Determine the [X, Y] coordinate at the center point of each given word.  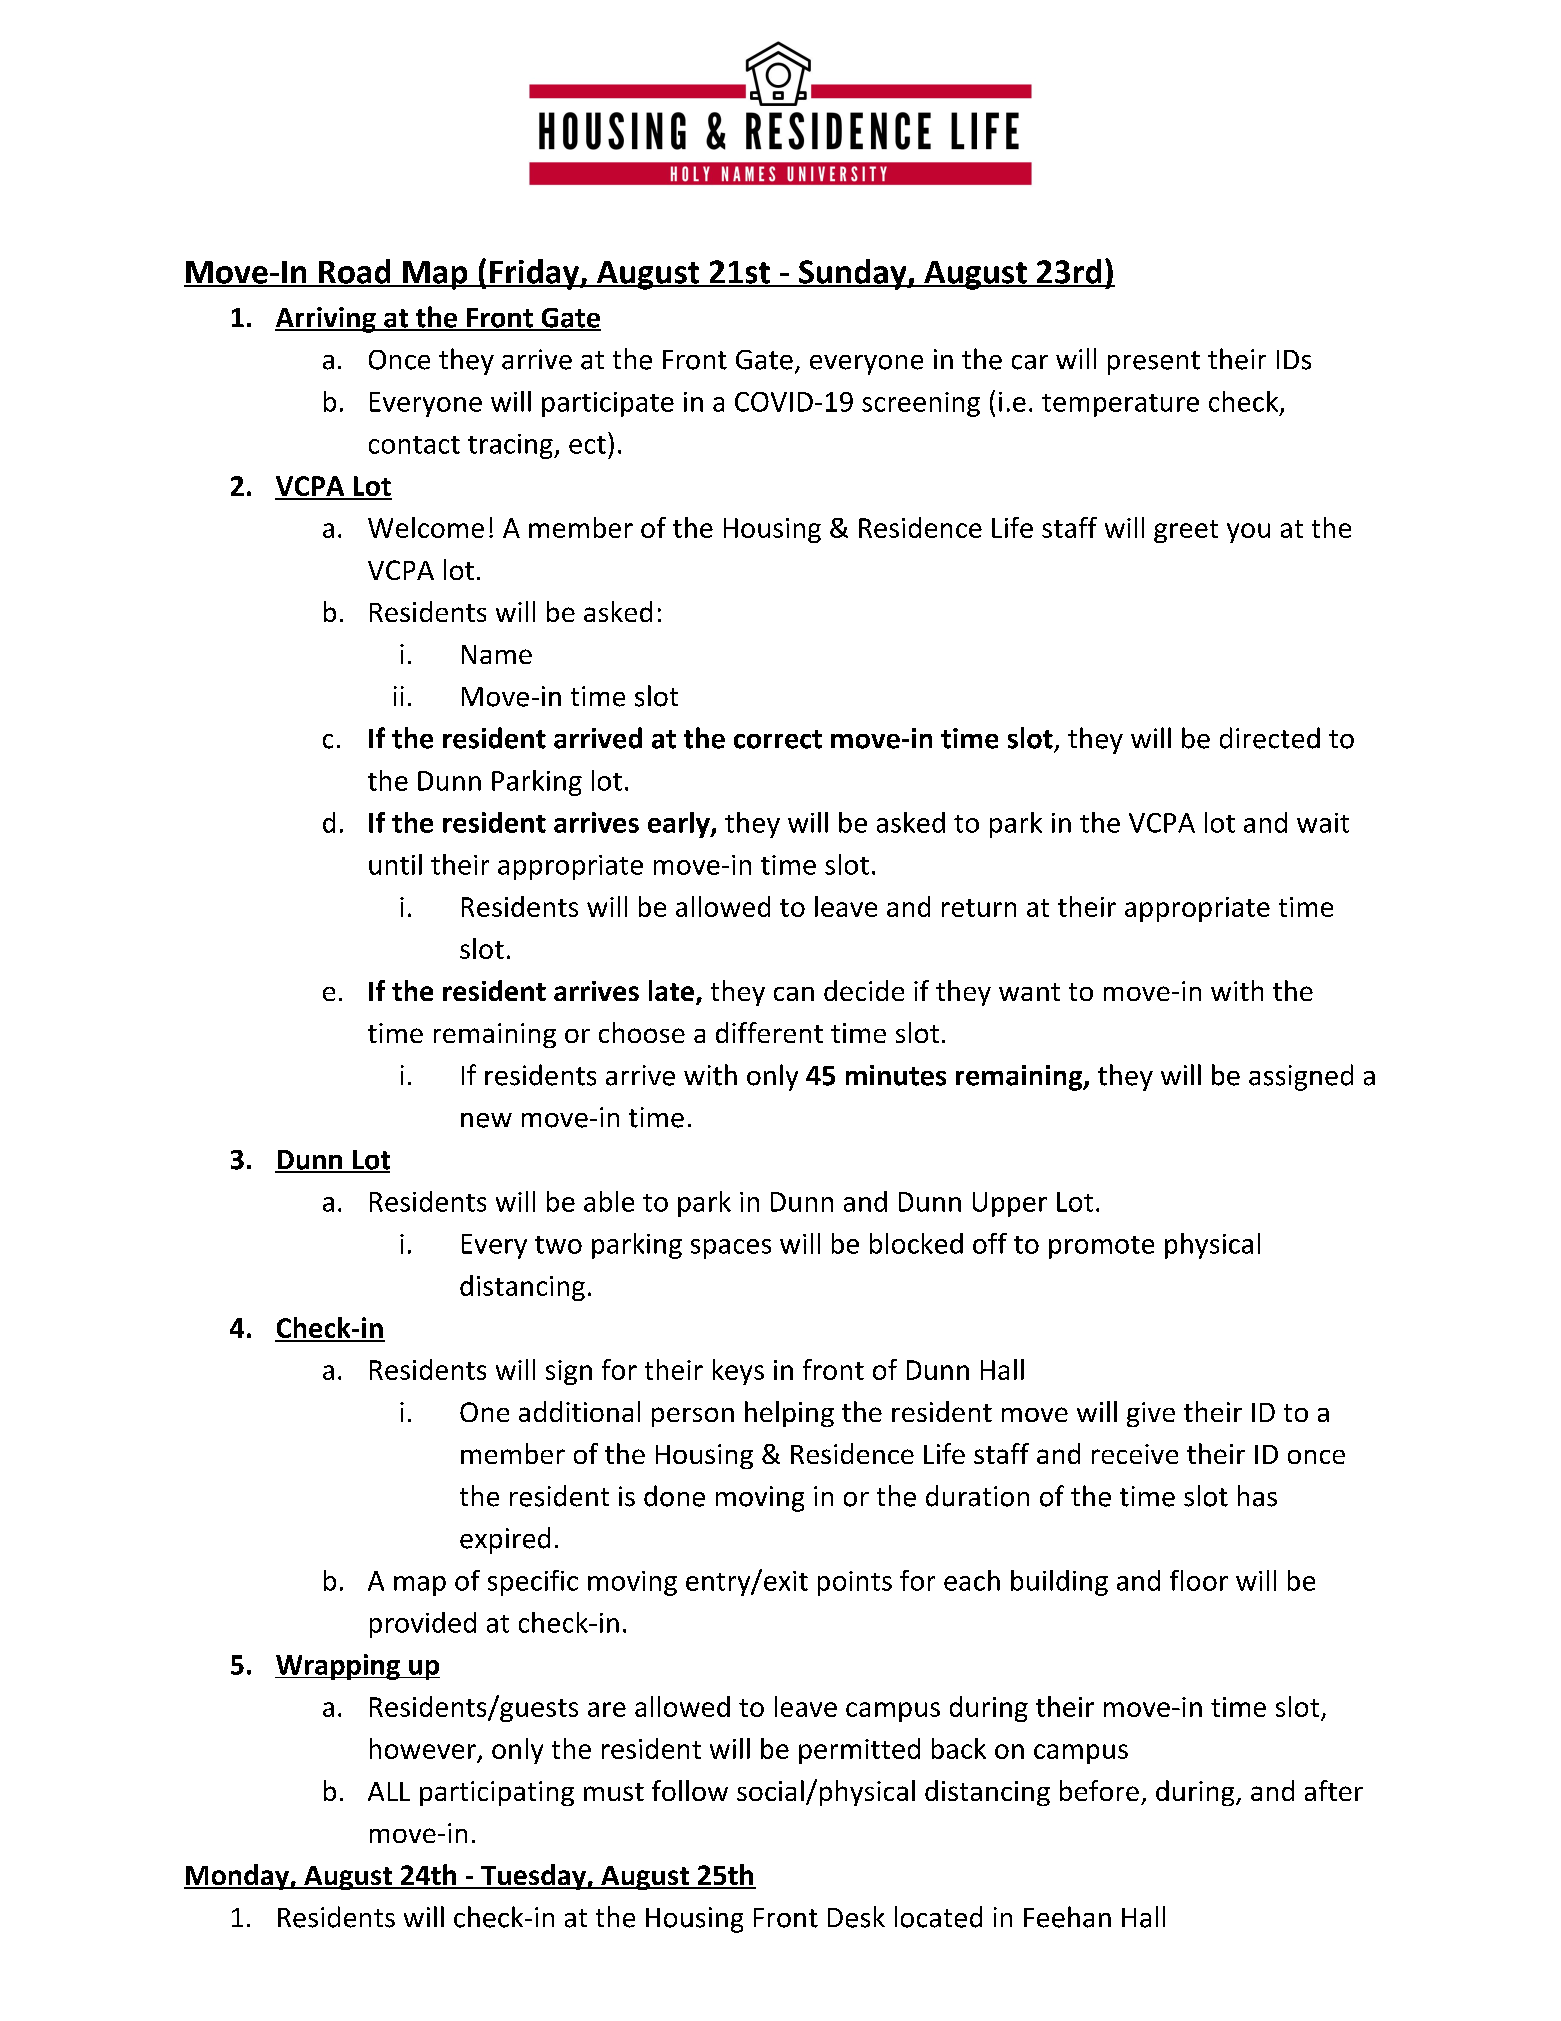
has [1257, 1496]
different [769, 1032]
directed [1270, 738]
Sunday [853, 274]
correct [778, 739]
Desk [856, 1917]
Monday [237, 1877]
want [1029, 992]
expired [505, 1540]
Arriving [326, 320]
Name [497, 654]
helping [789, 1414]
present [1154, 363]
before [1099, 1790]
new [486, 1120]
